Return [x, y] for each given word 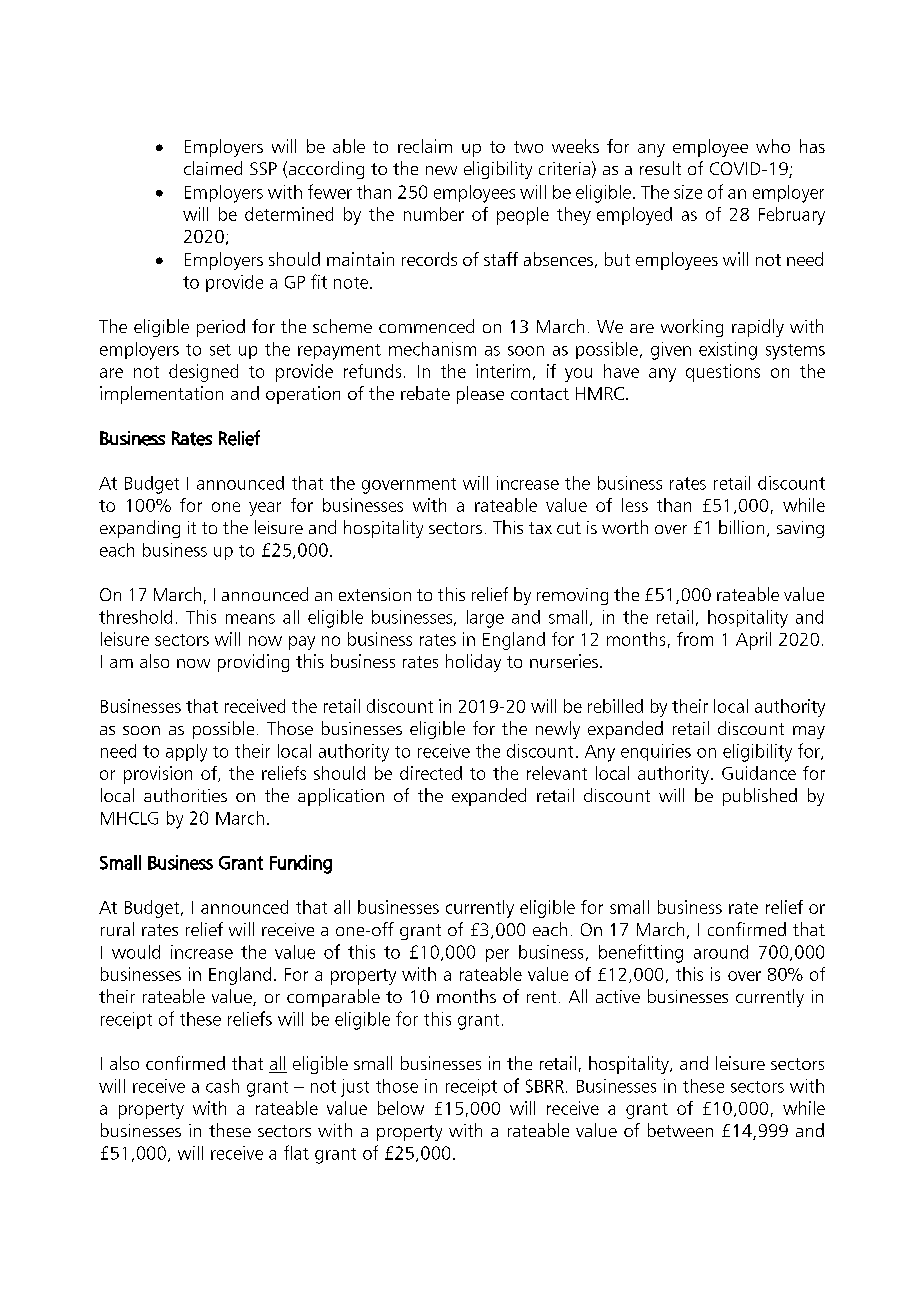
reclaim [425, 146]
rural [117, 929]
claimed [213, 168]
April [753, 641]
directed [431, 773]
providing [253, 663]
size [688, 192]
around [721, 952]
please [480, 395]
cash [222, 1086]
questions [723, 373]
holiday [473, 663]
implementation [161, 395]
